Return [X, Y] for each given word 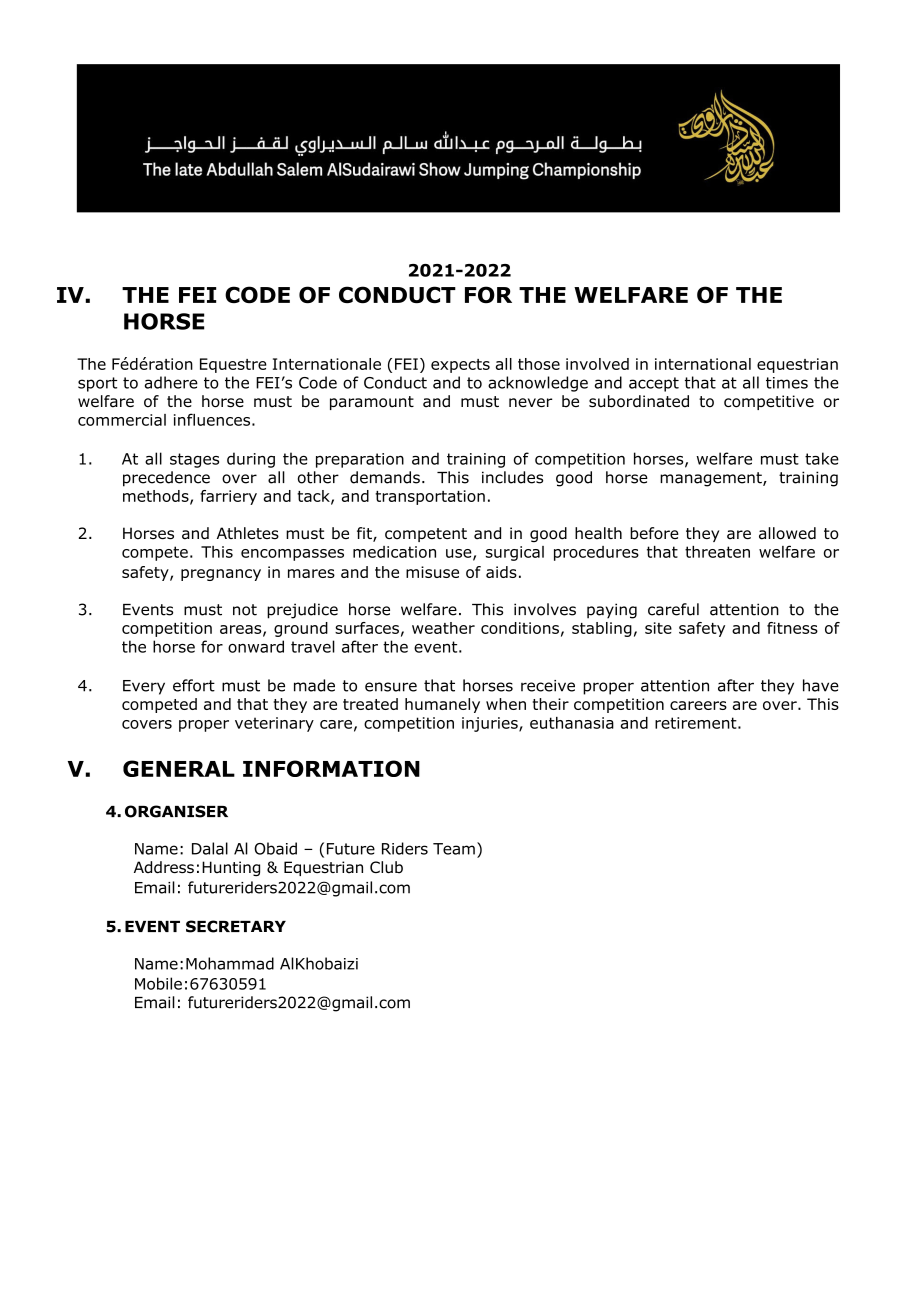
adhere [171, 382]
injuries [491, 724]
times [787, 383]
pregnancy [221, 575]
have [821, 685]
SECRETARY [236, 926]
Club [386, 867]
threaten [717, 552]
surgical [515, 553]
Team [454, 849]
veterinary [274, 724]
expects [460, 366]
